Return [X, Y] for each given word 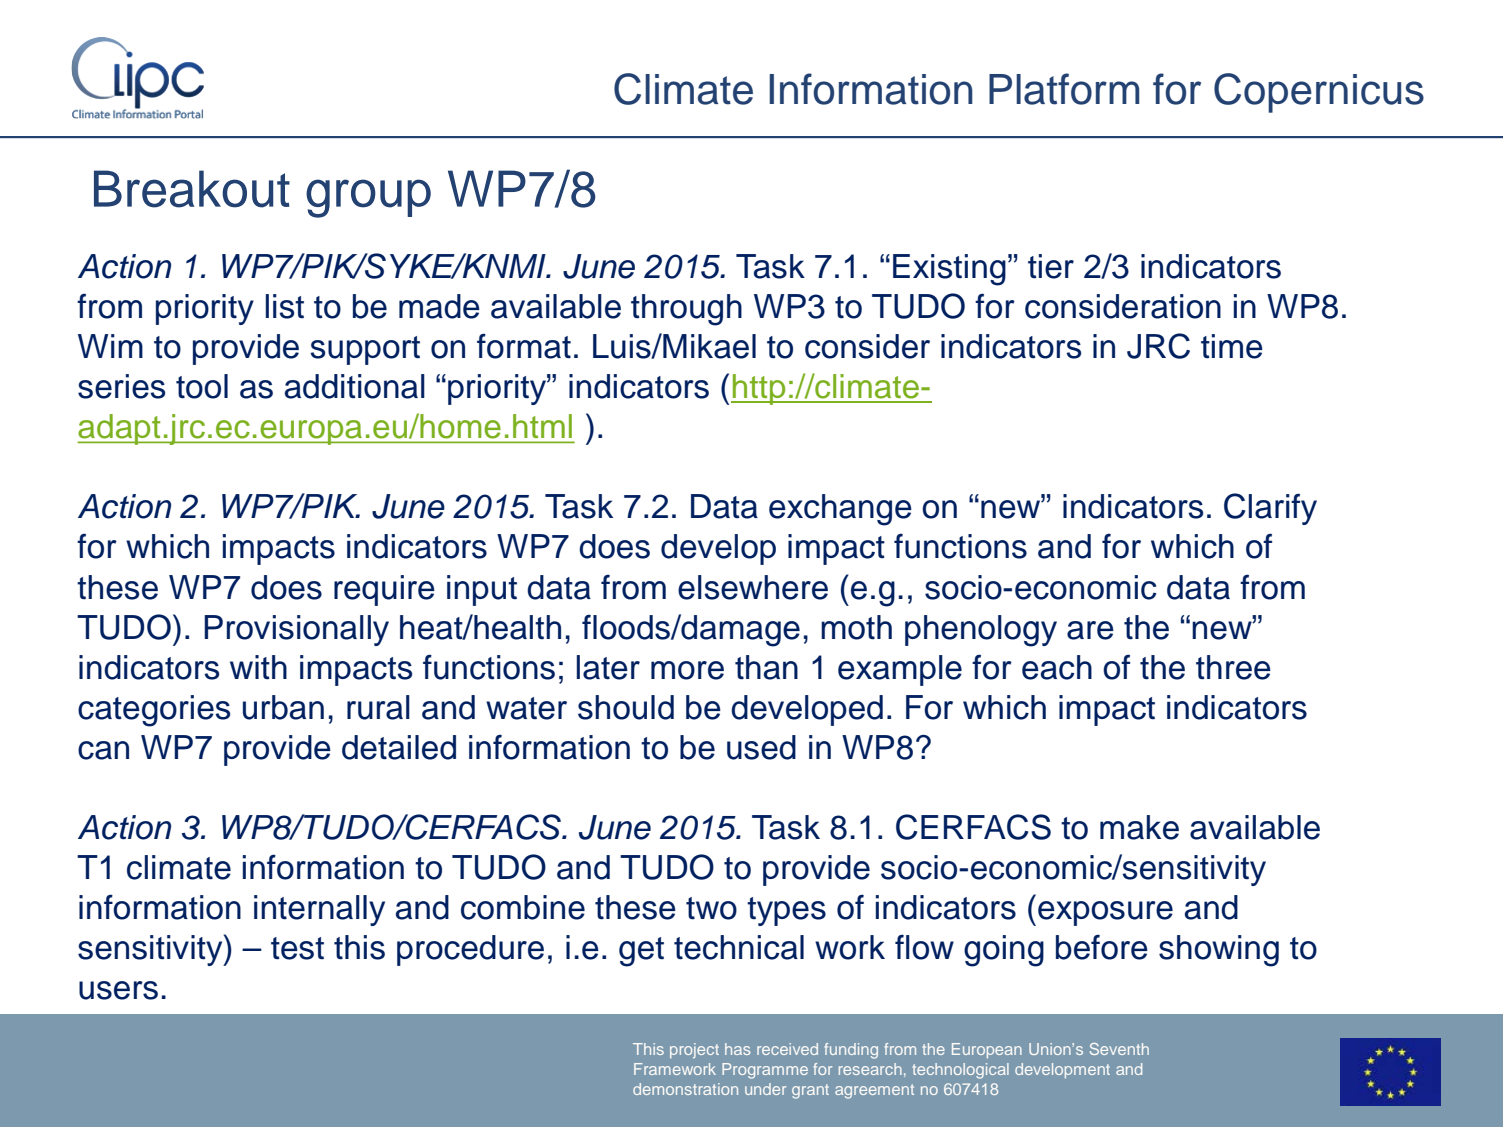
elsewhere [753, 587]
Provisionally [296, 630]
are [1090, 630]
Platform [1064, 89]
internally [319, 910]
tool [202, 386]
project [694, 1050]
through [686, 310]
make [1139, 827]
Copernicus [1319, 93]
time [1232, 346]
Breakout [192, 189]
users [118, 990]
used [761, 747]
